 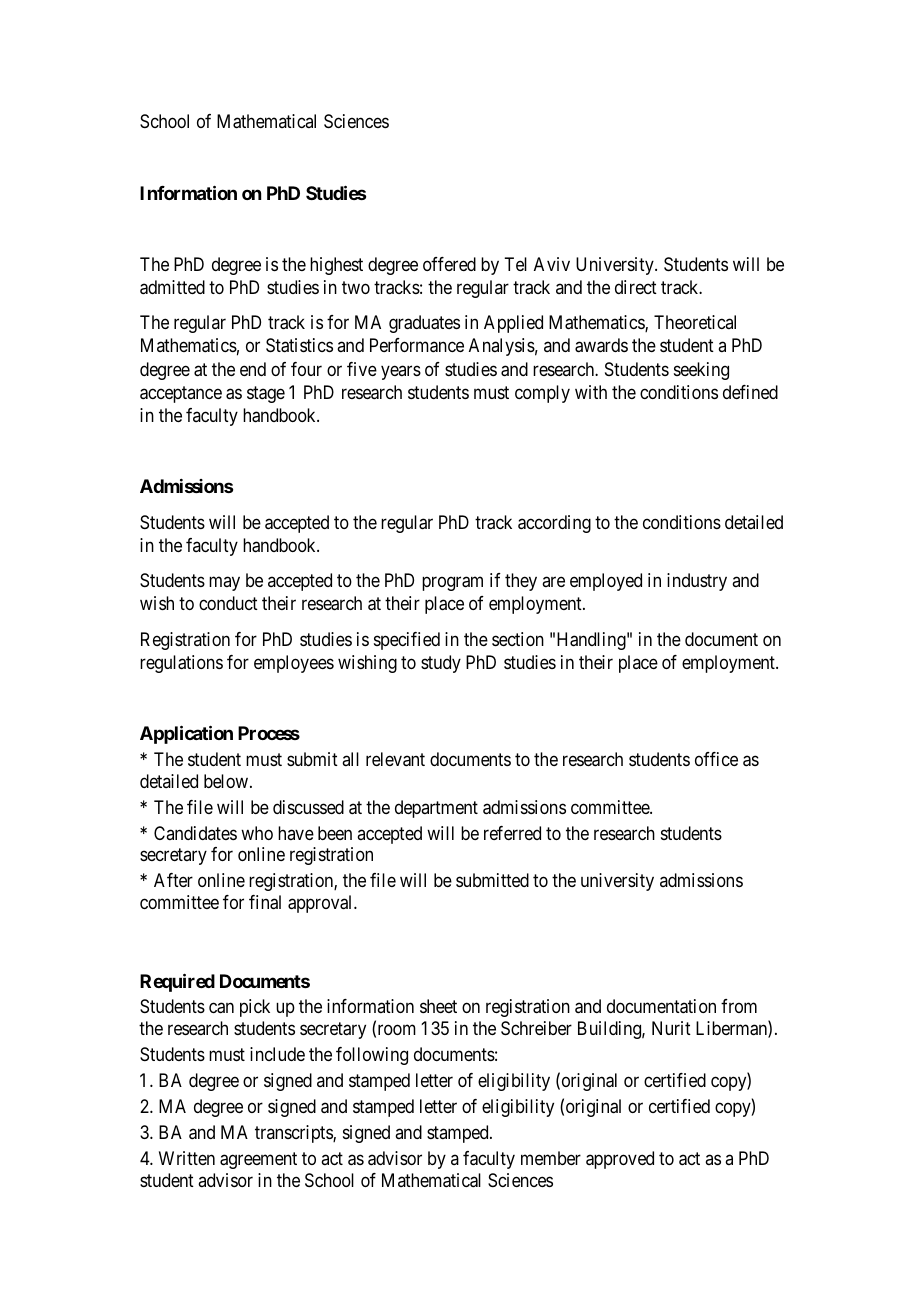 I want to click on Theoretical, so click(x=695, y=322).
